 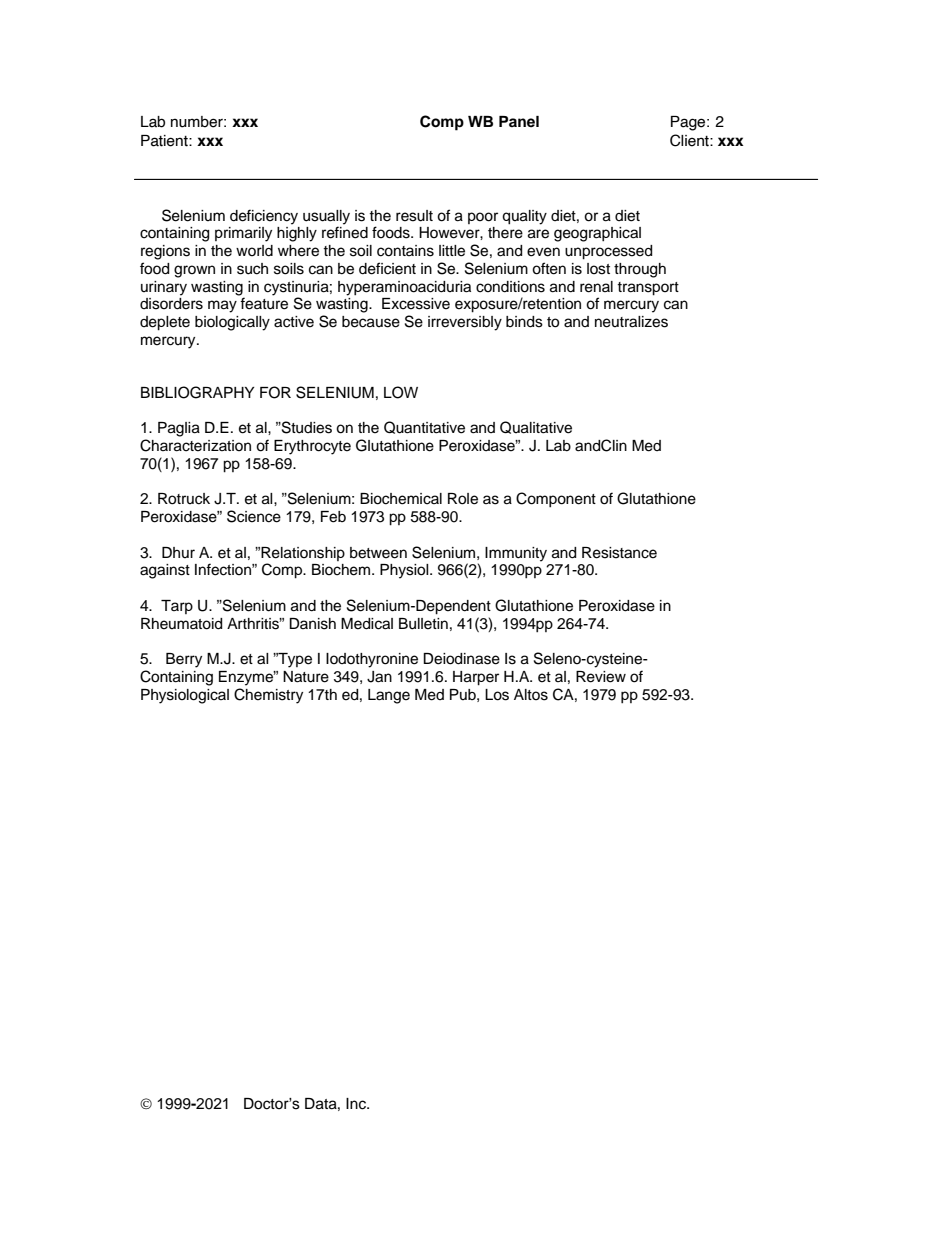 What do you see at coordinates (424, 427) in the screenshot?
I see `Quantitative` at bounding box center [424, 427].
